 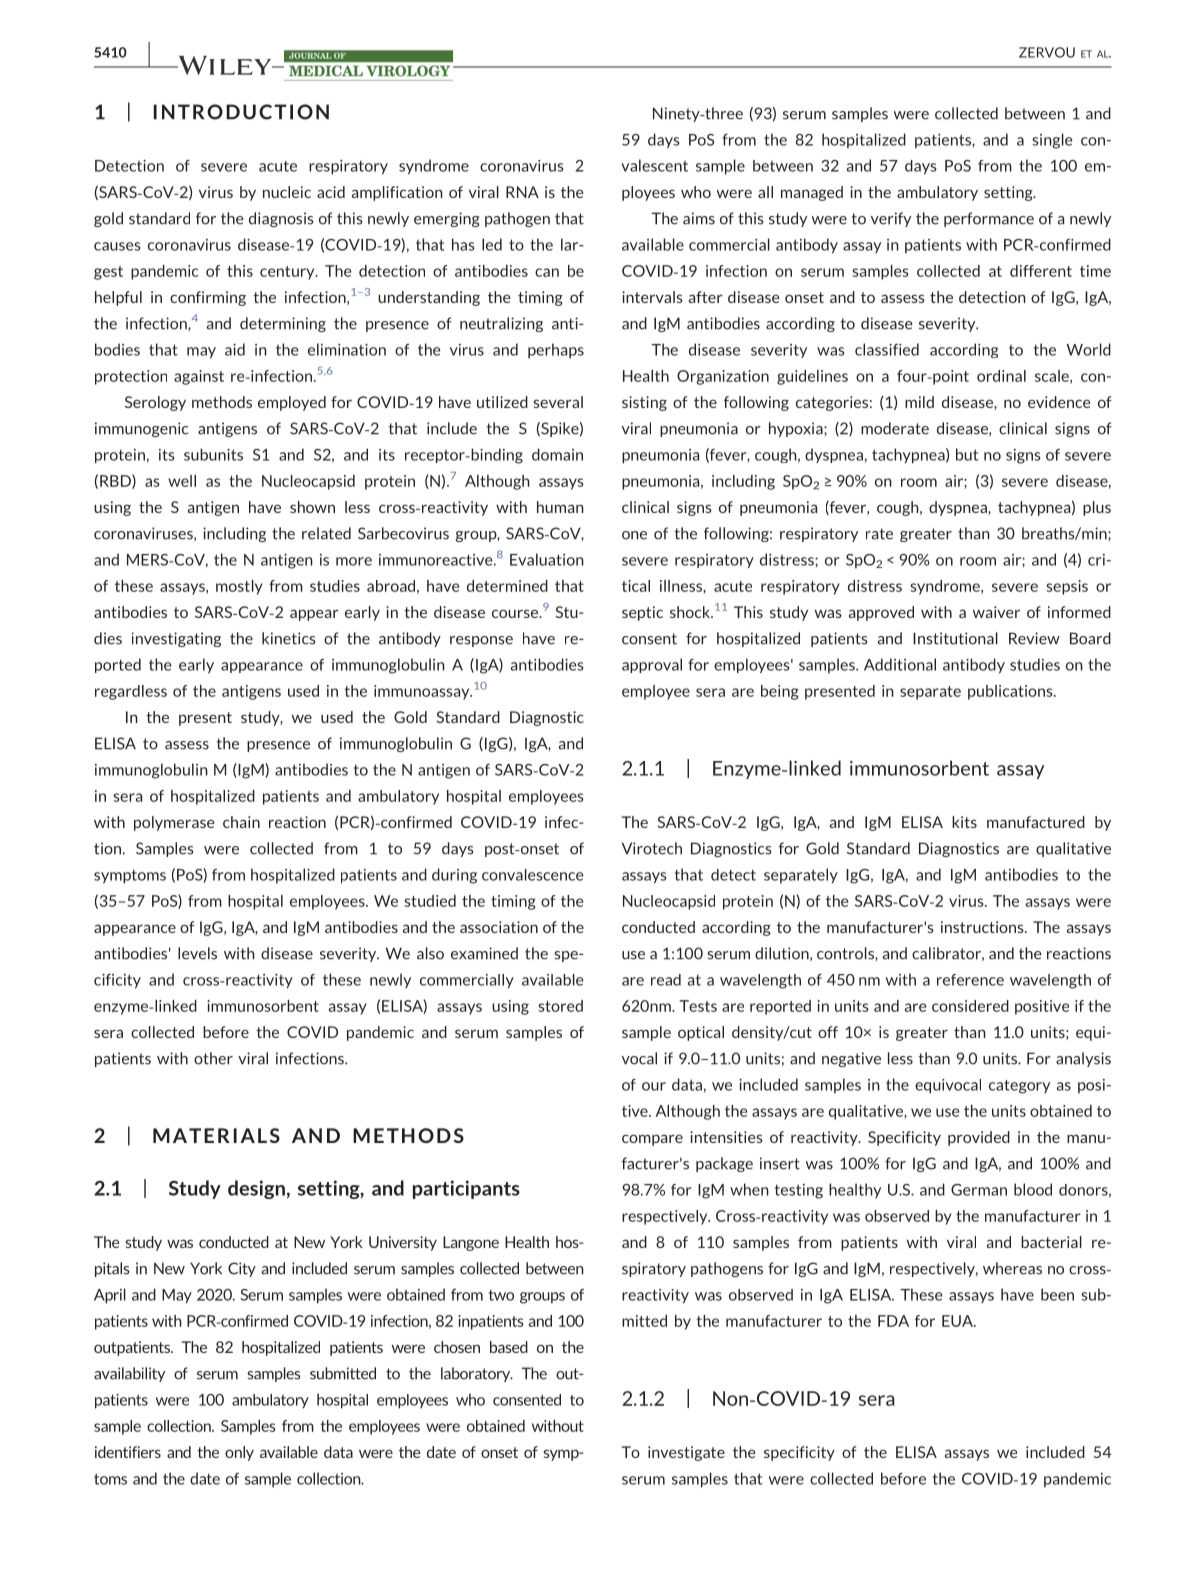 What do you see at coordinates (239, 1453) in the document?
I see `only` at bounding box center [239, 1453].
